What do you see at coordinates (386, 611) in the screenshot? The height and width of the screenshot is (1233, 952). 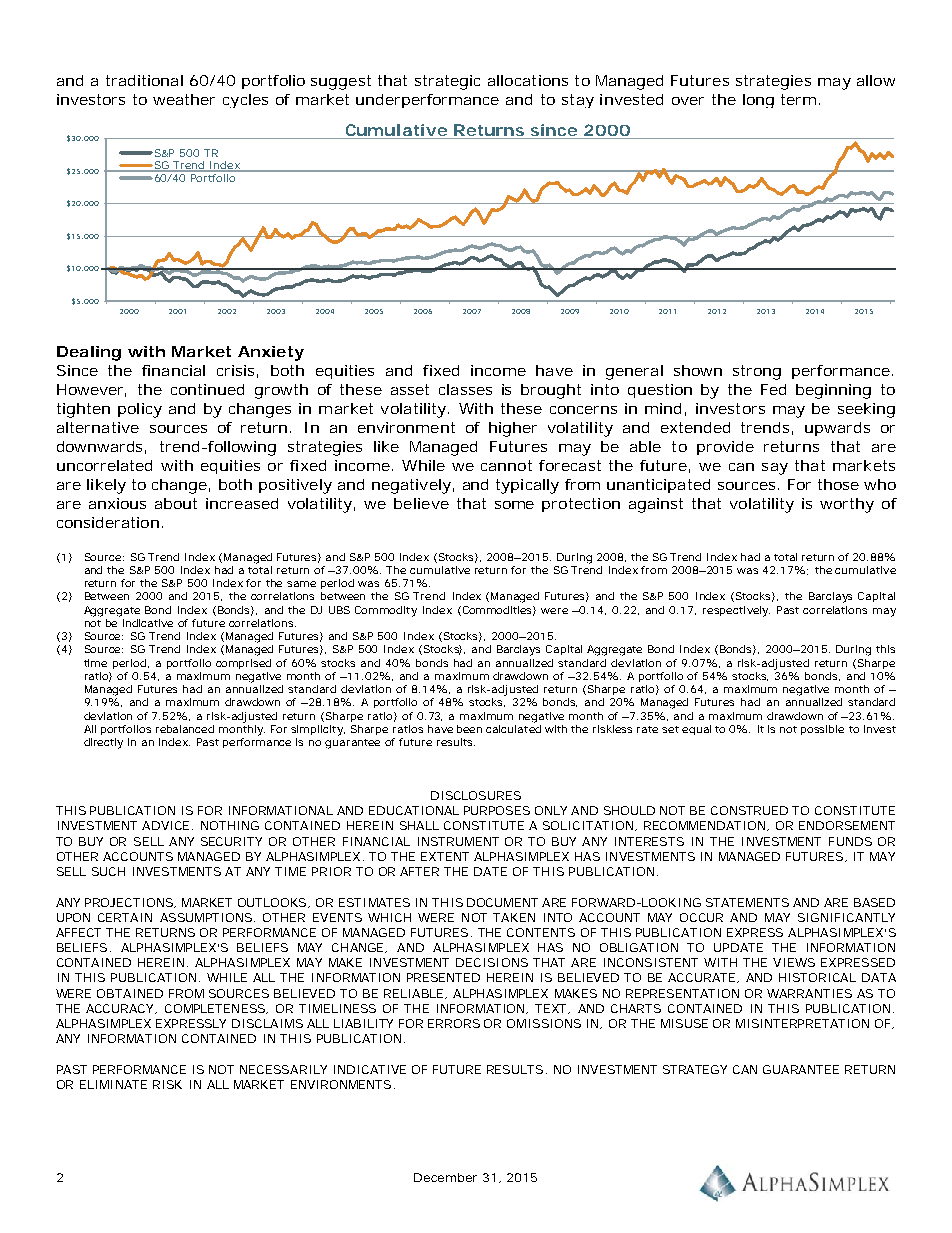 I see `Commodity` at bounding box center [386, 611].
